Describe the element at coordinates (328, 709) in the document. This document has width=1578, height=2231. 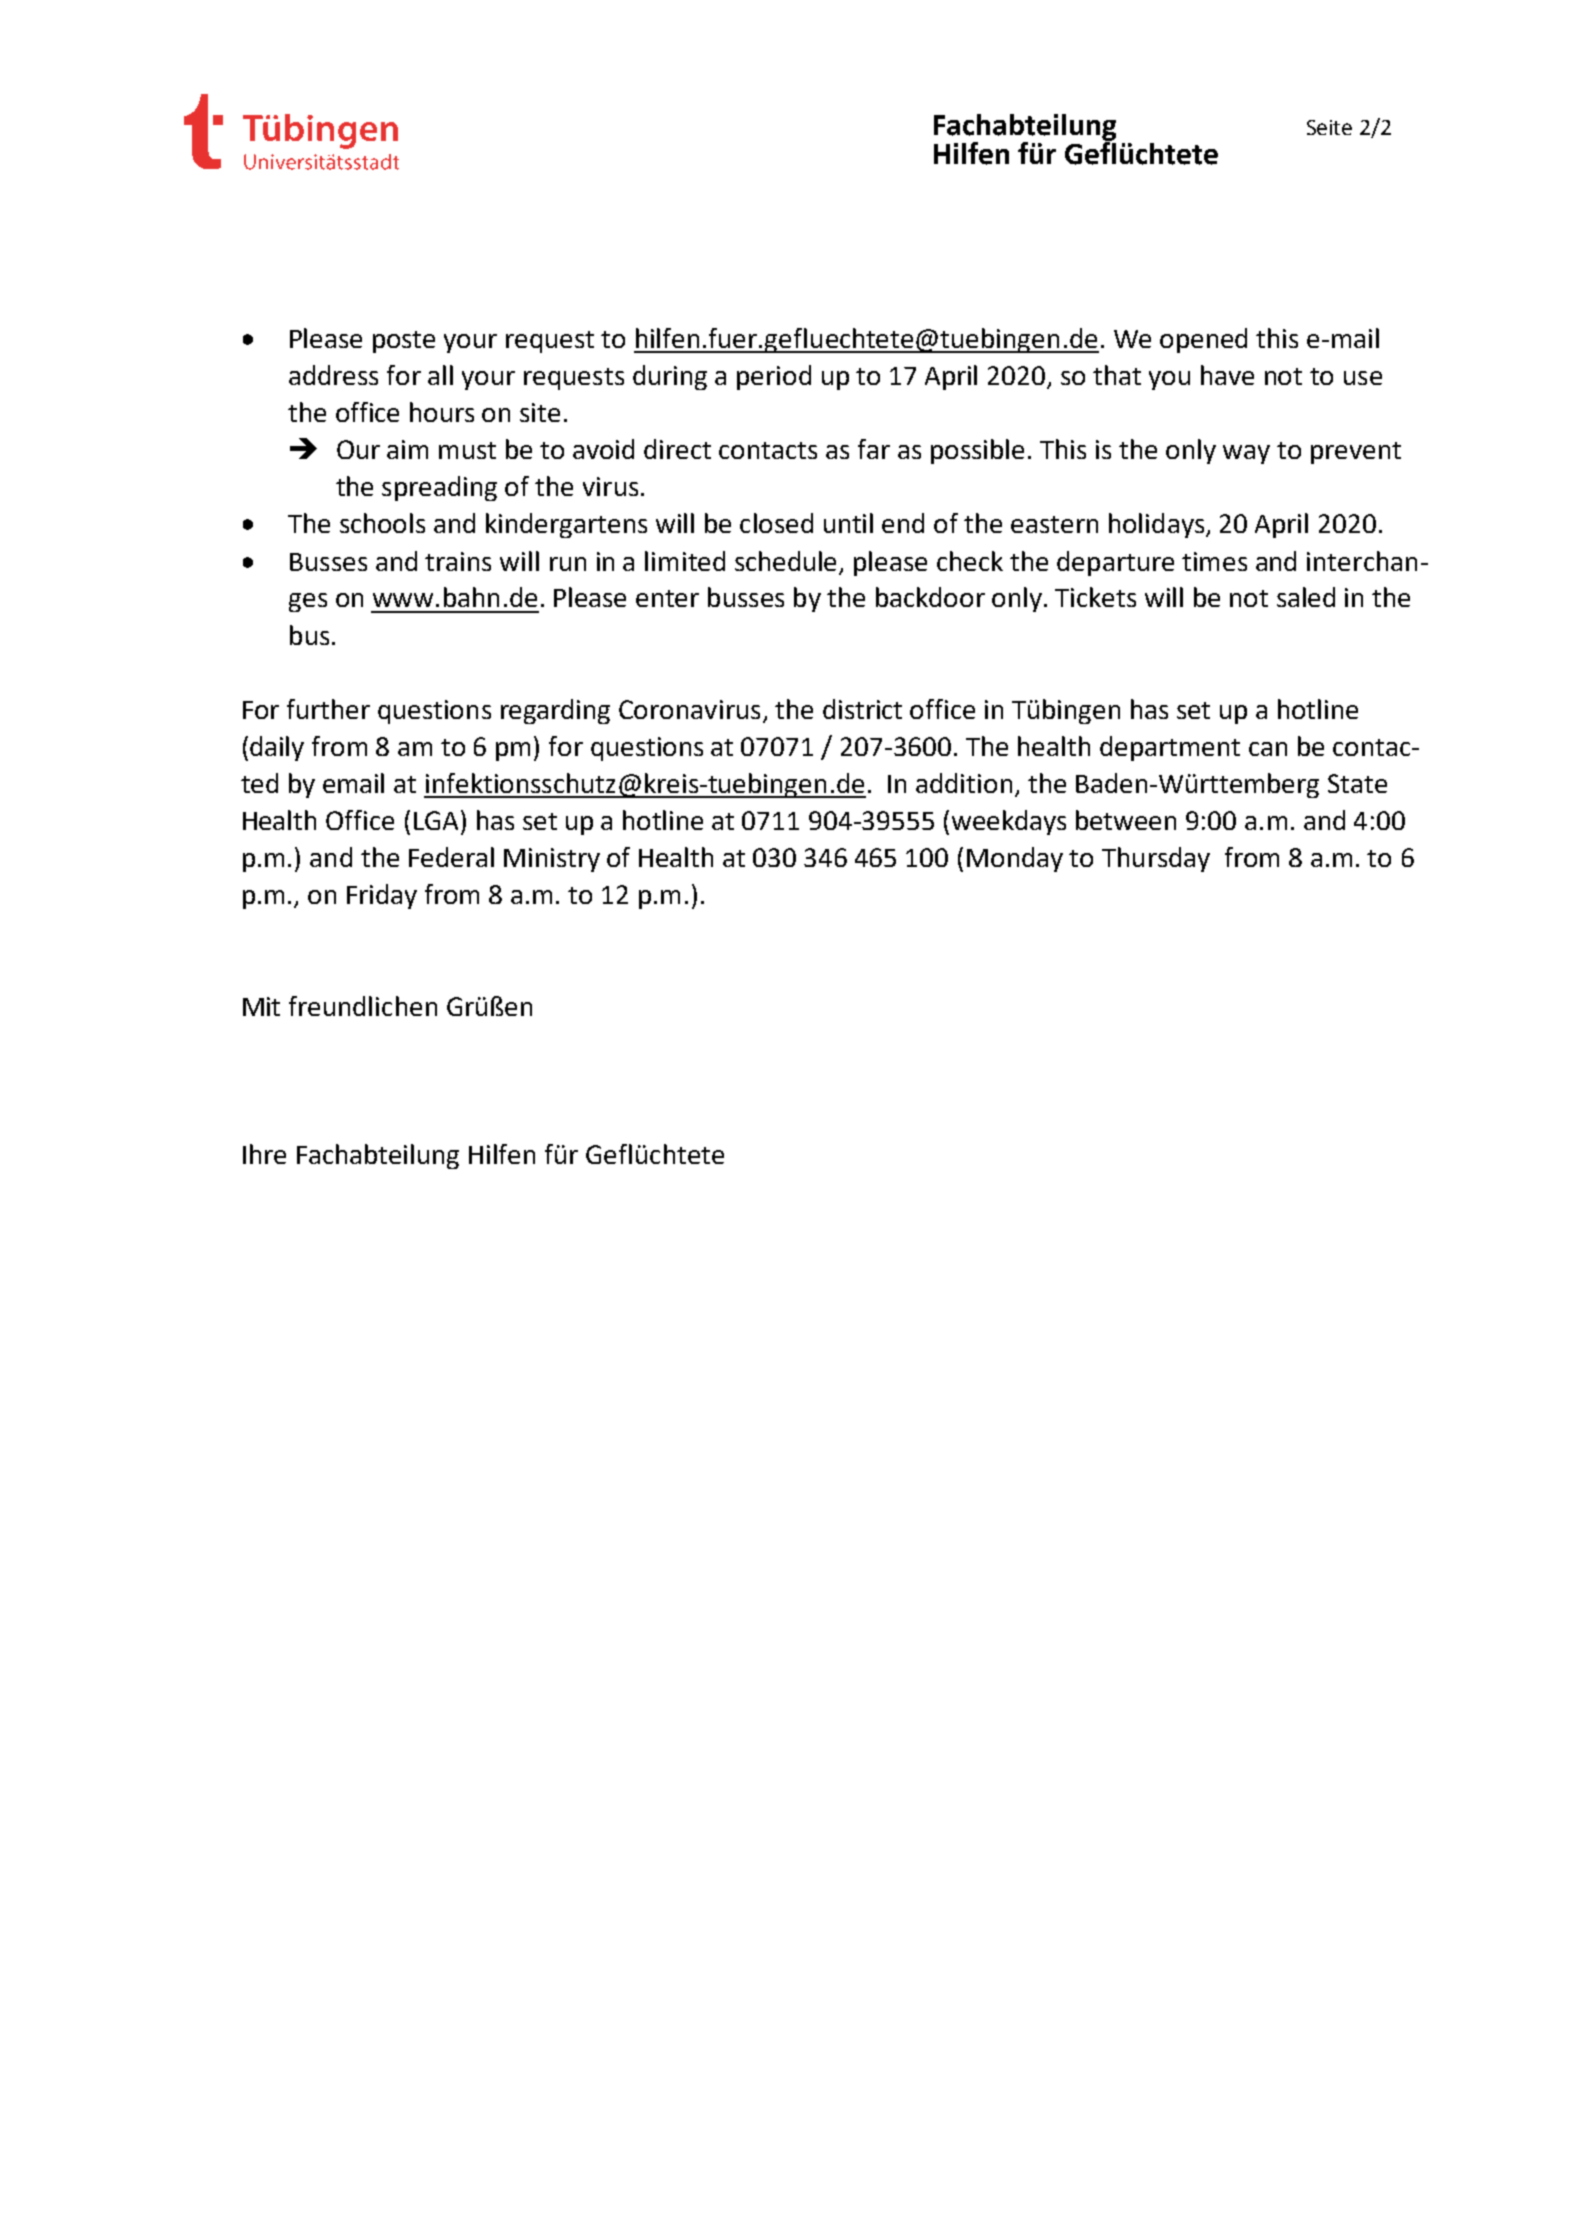
I see `further` at that location.
